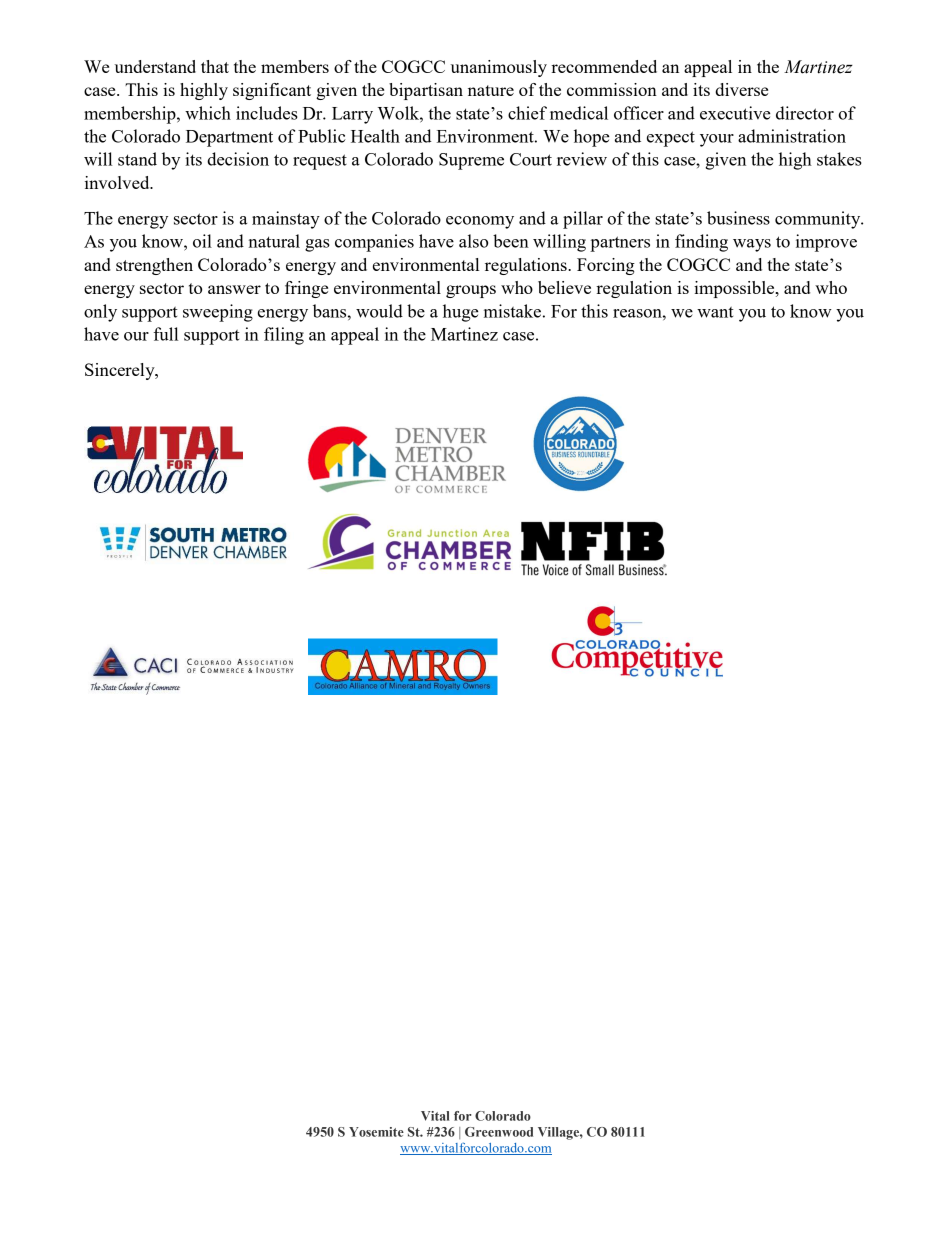 The width and height of the document is (952, 1233). What do you see at coordinates (461, 313) in the document?
I see `huge` at bounding box center [461, 313].
